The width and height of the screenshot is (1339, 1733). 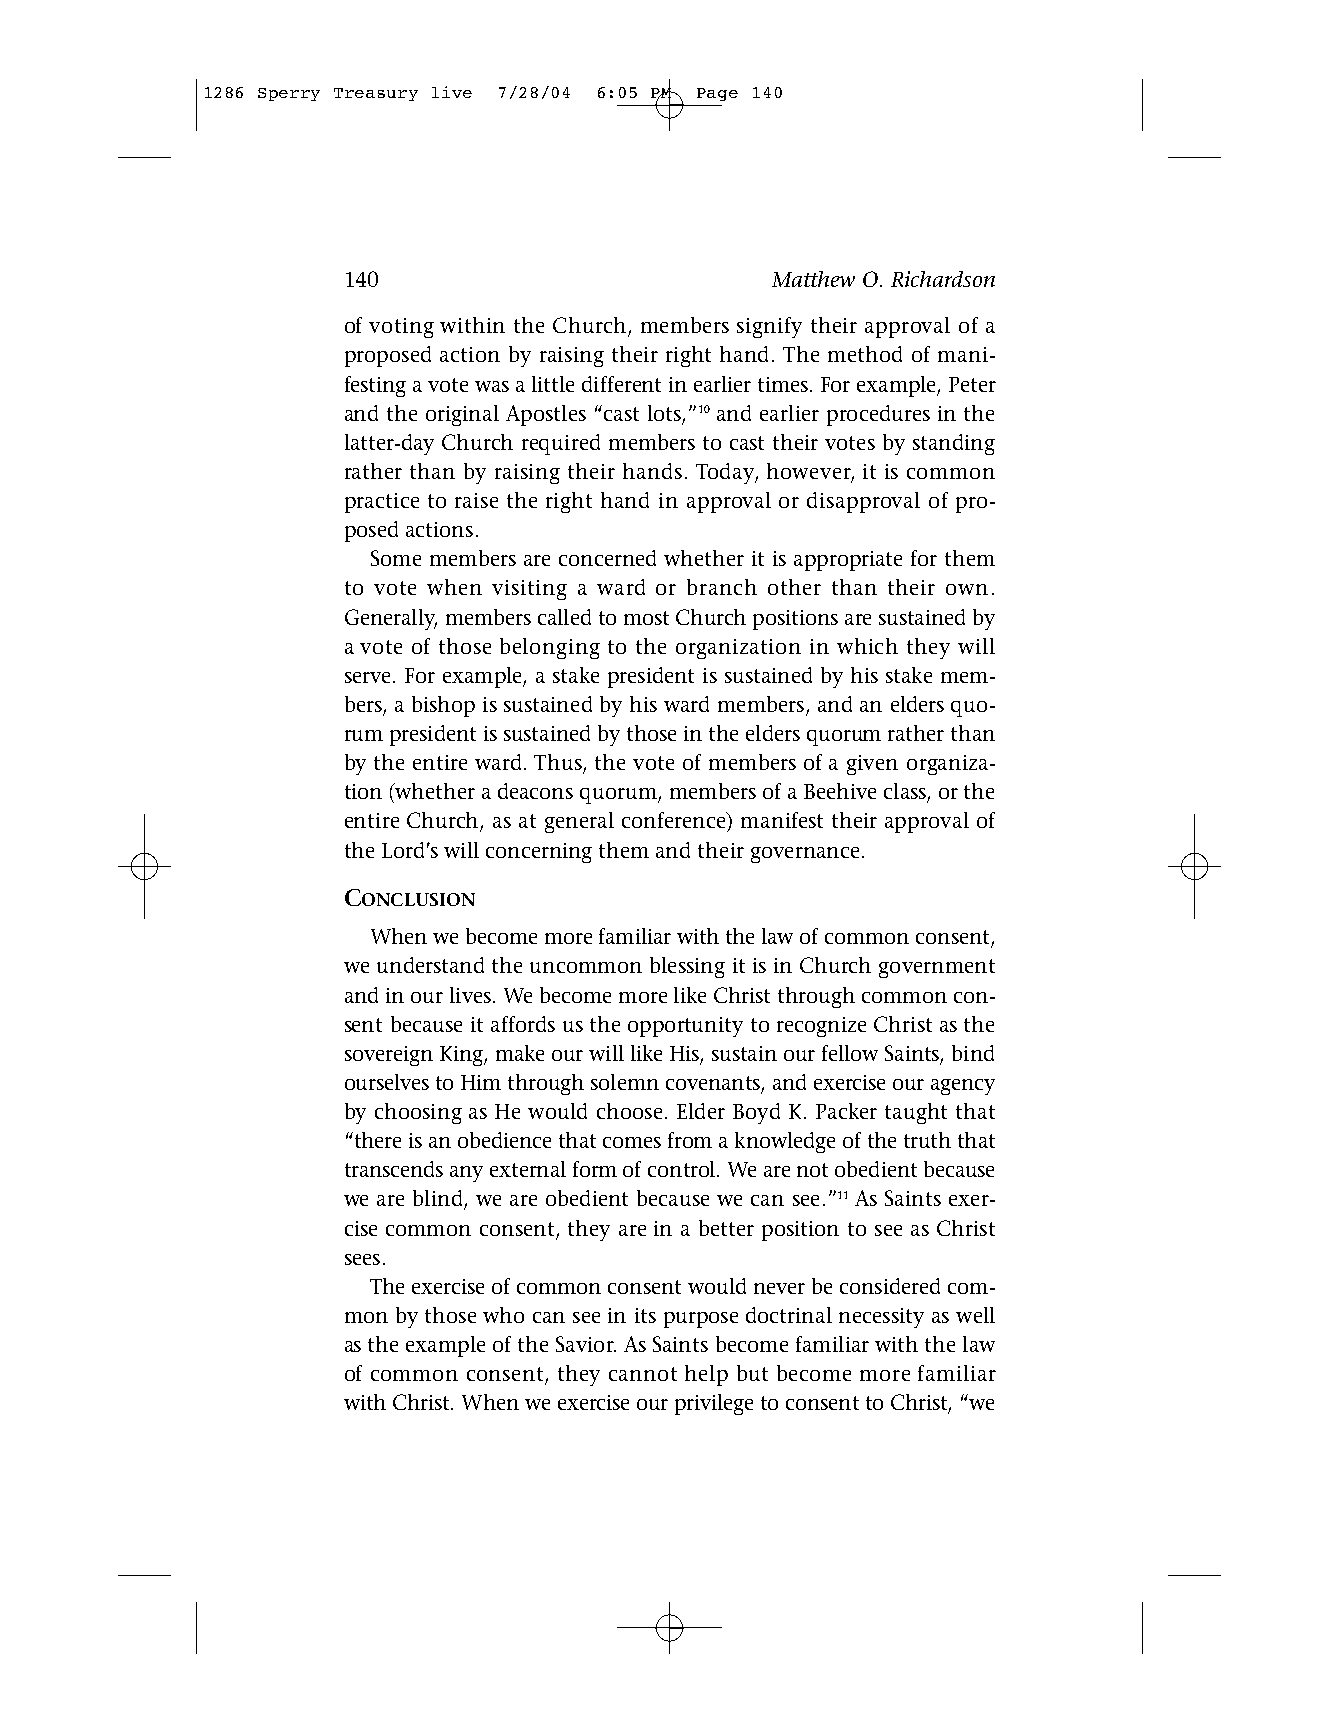 What do you see at coordinates (717, 94) in the screenshot?
I see `Page` at bounding box center [717, 94].
